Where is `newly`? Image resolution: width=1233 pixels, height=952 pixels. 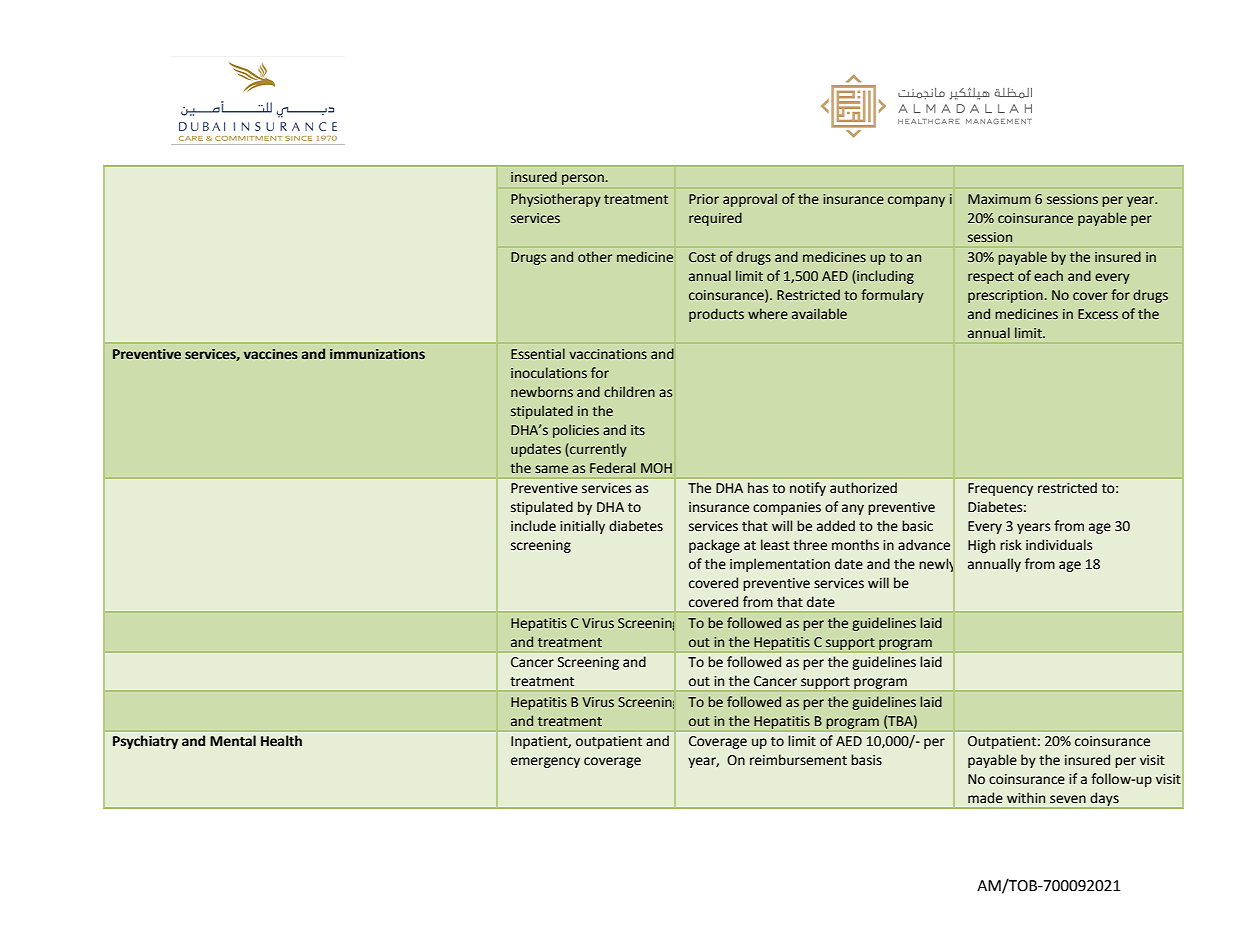
newly is located at coordinates (937, 565).
